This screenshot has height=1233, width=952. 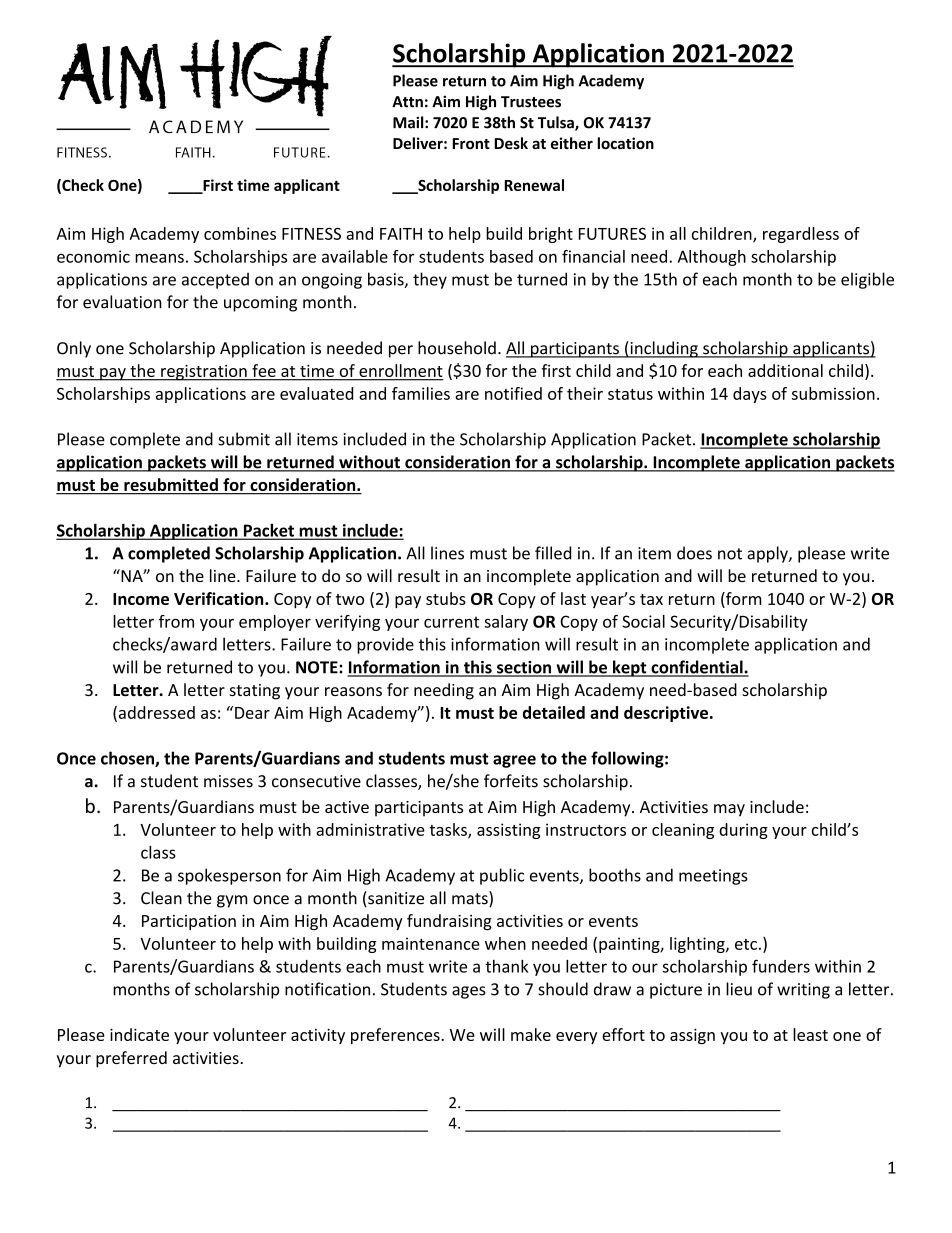 What do you see at coordinates (768, 554) in the screenshot?
I see `apply` at bounding box center [768, 554].
